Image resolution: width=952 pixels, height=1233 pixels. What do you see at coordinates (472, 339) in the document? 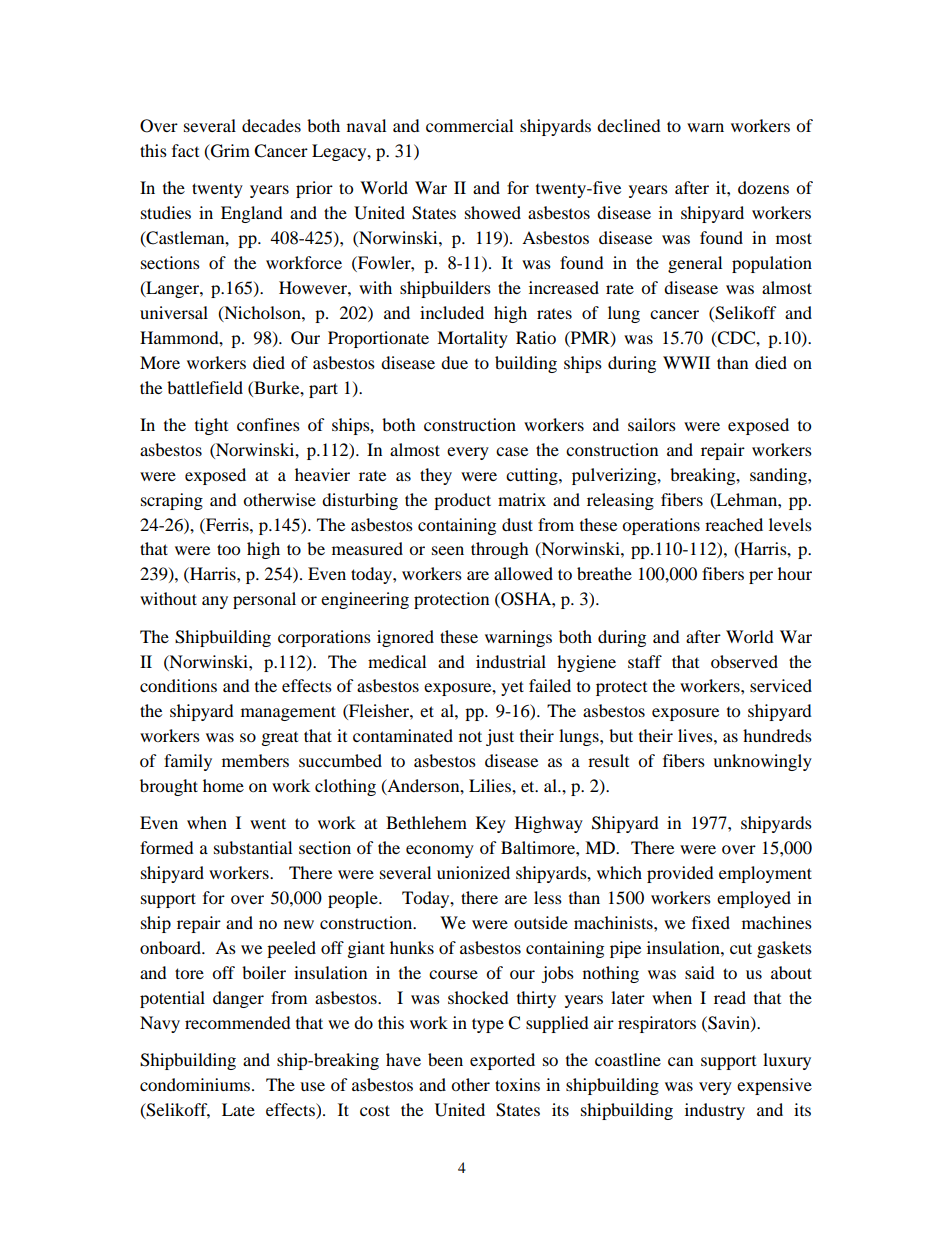
I see `Mortality` at bounding box center [472, 339].
